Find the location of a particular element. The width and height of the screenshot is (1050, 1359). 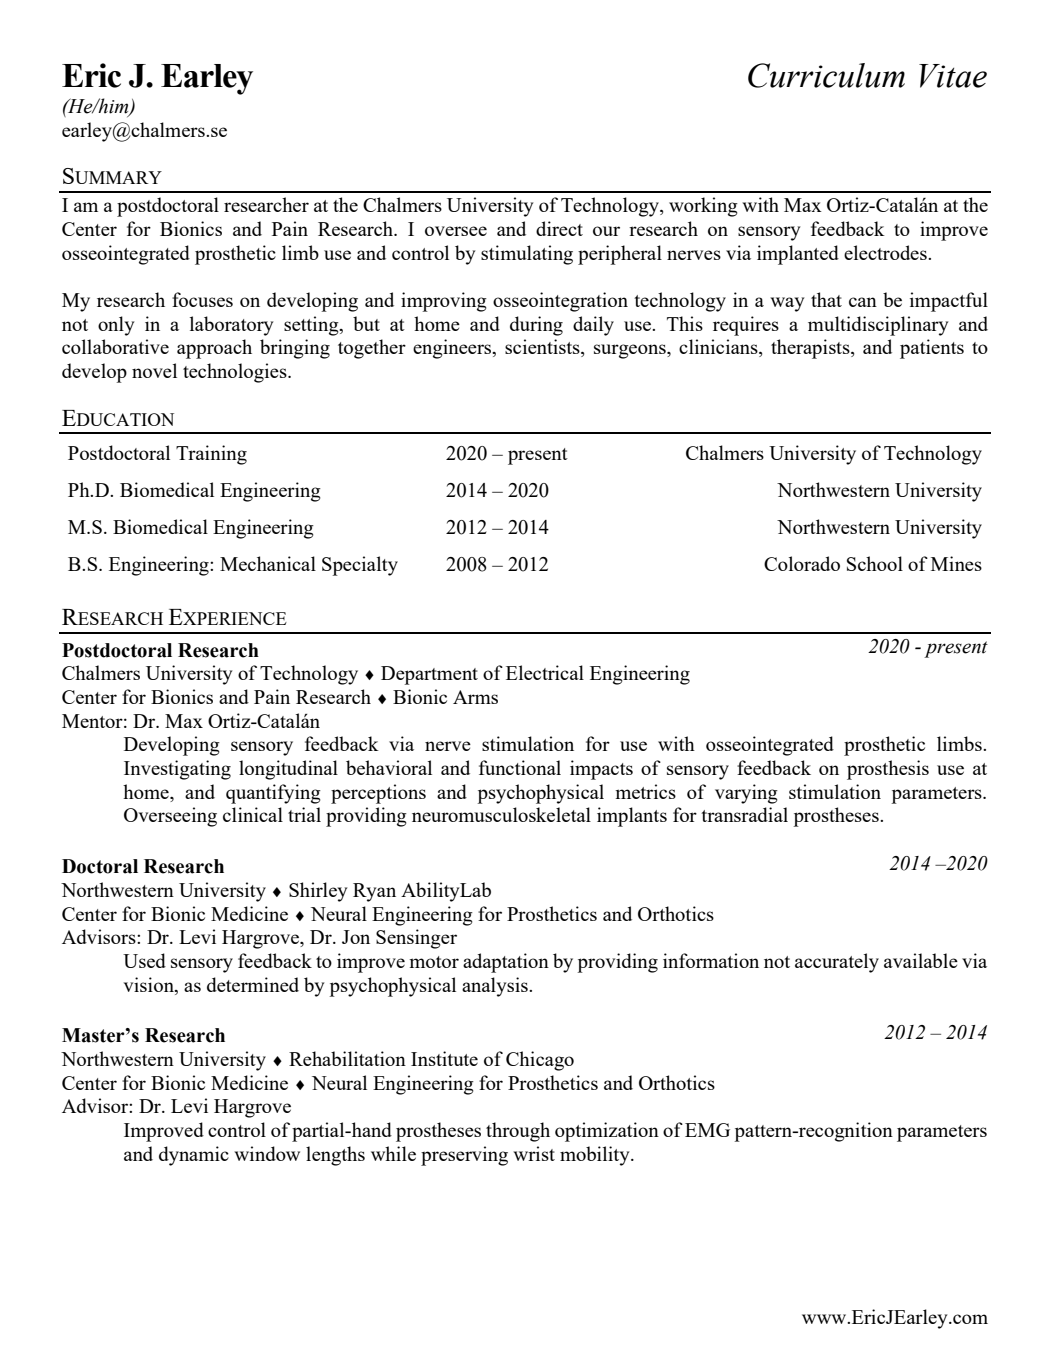

Electrical is located at coordinates (545, 672).
